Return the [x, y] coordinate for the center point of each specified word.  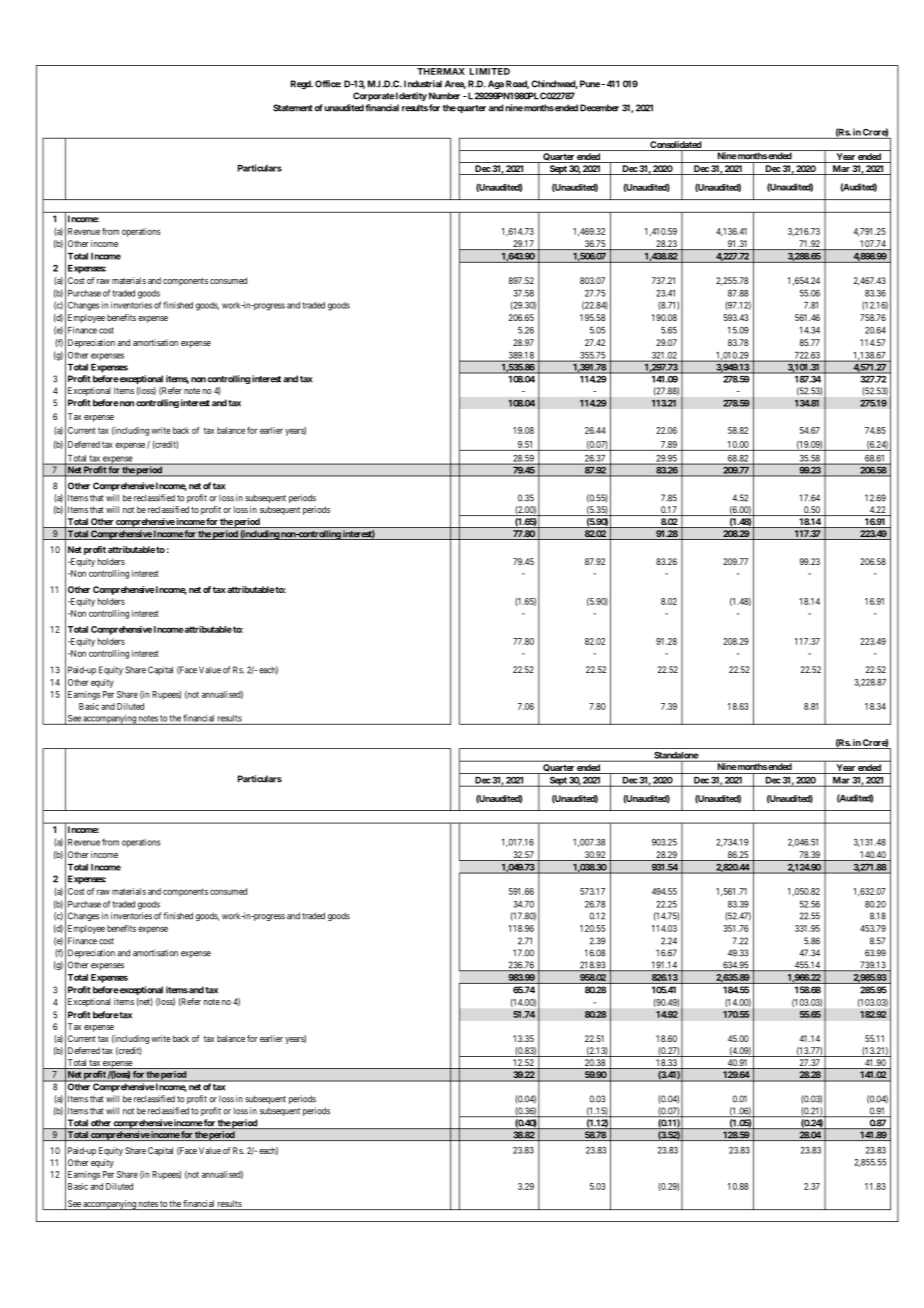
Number [444, 96]
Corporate [374, 96]
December [599, 108]
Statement [293, 108]
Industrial [423, 84]
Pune [590, 84]
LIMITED [490, 71]
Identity [410, 96]
